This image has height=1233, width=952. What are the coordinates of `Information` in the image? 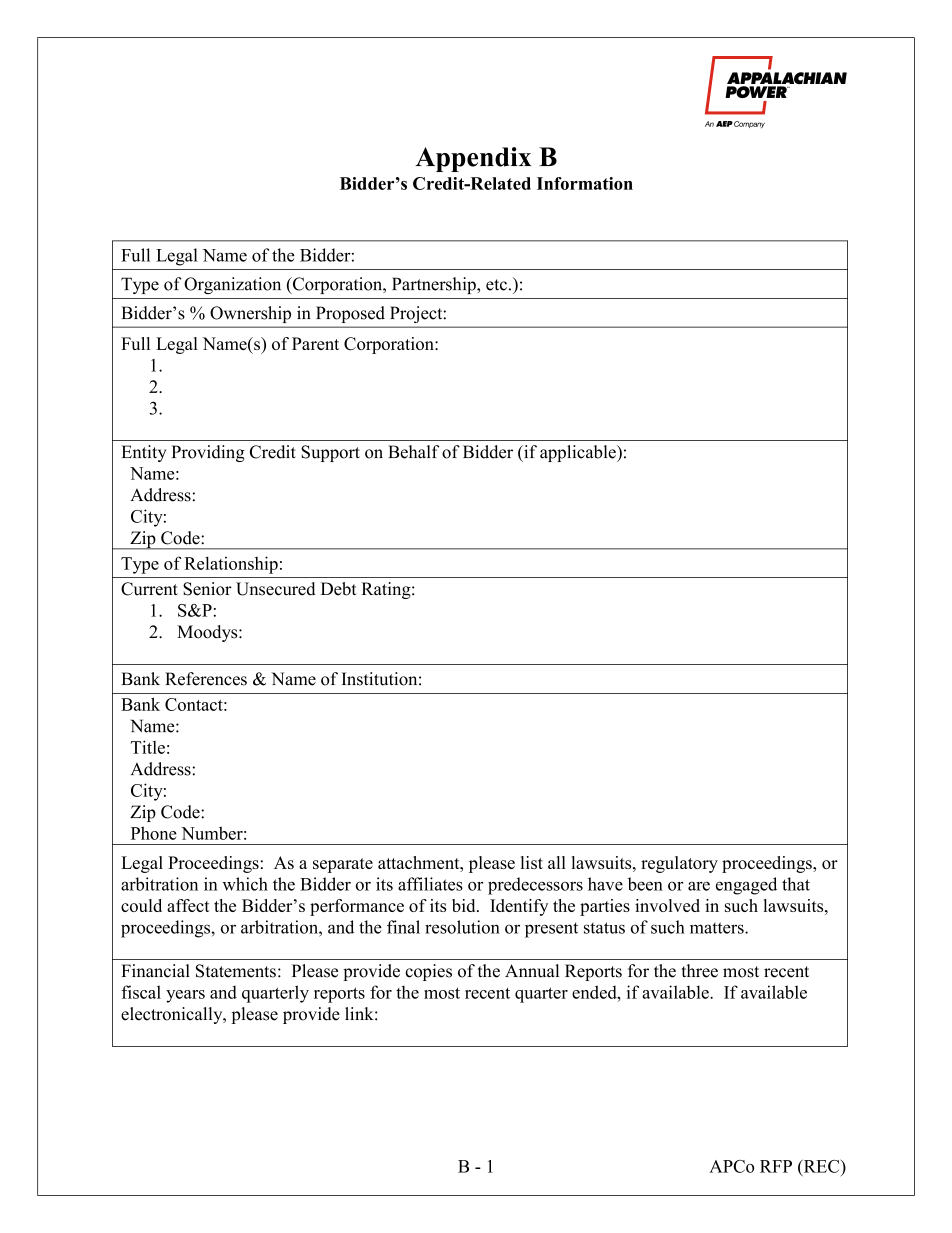 It's located at (585, 183).
